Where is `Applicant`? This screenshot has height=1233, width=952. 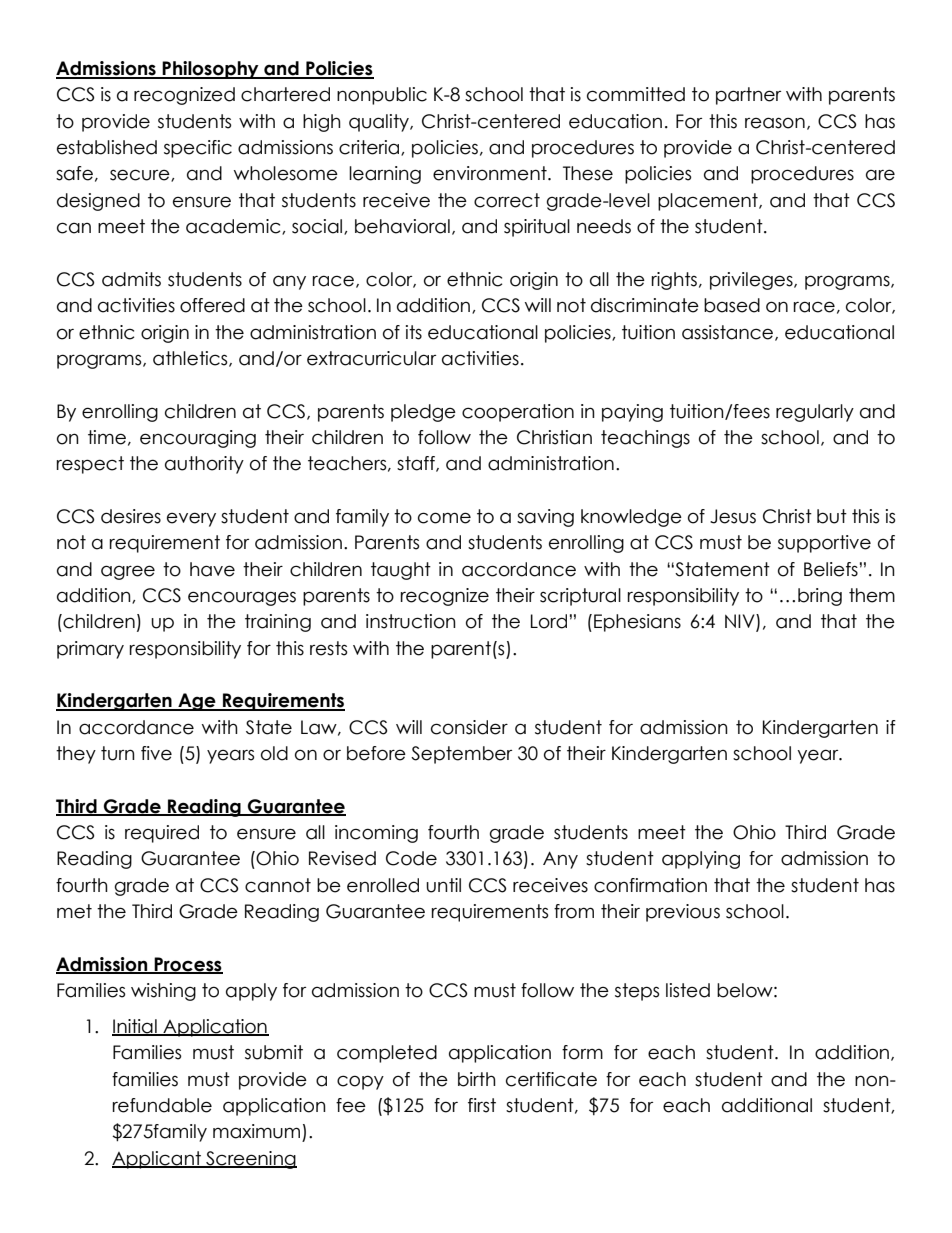
Applicant is located at coordinates (157, 1160).
